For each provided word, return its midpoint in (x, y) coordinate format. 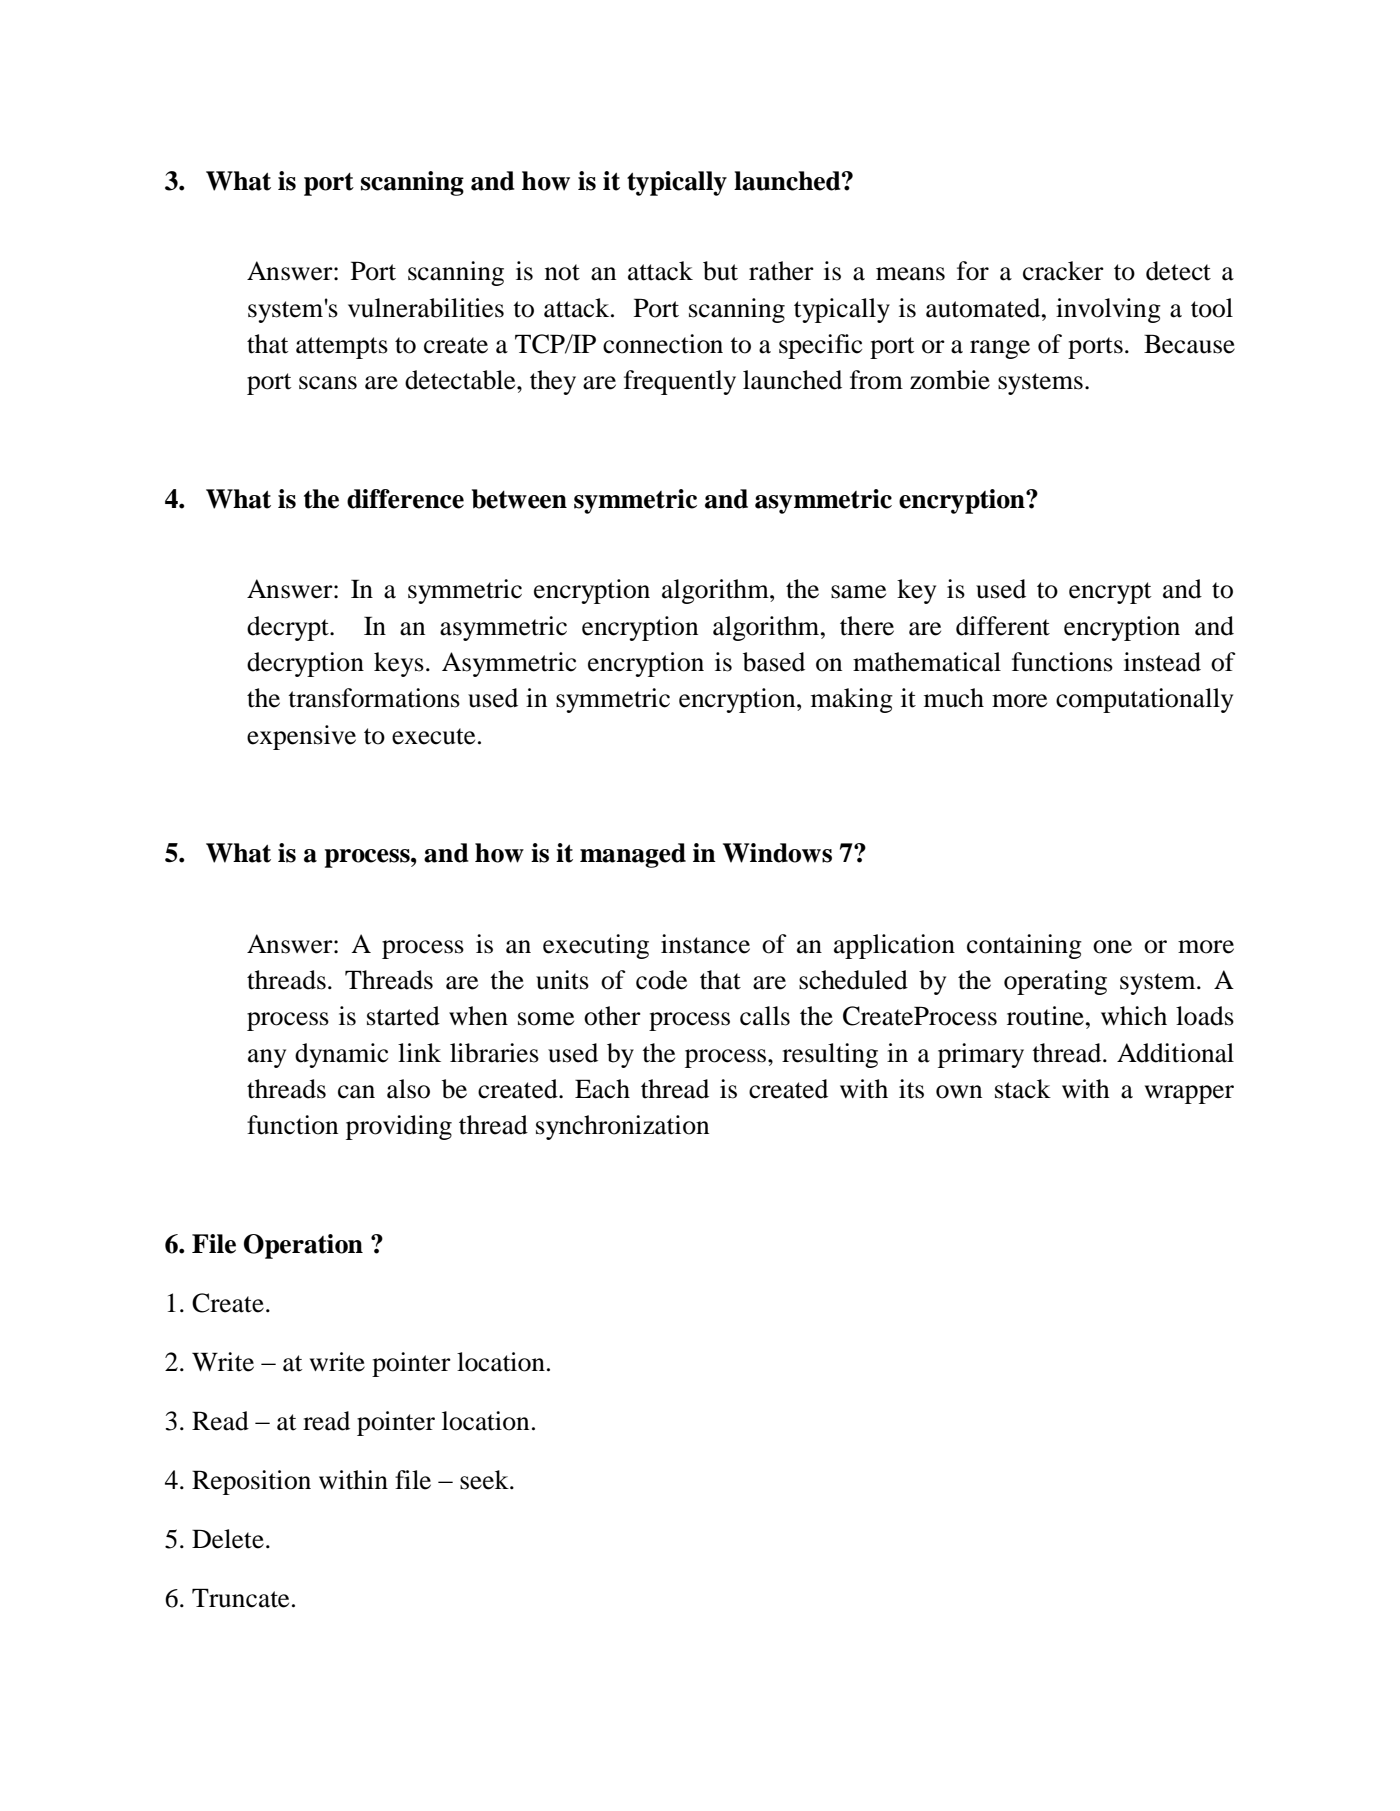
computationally (1144, 700)
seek (485, 1480)
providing (399, 1127)
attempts (342, 348)
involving (1108, 310)
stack (1023, 1089)
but (720, 271)
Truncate (240, 1598)
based (774, 662)
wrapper (1189, 1094)
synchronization (622, 1127)
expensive (301, 737)
